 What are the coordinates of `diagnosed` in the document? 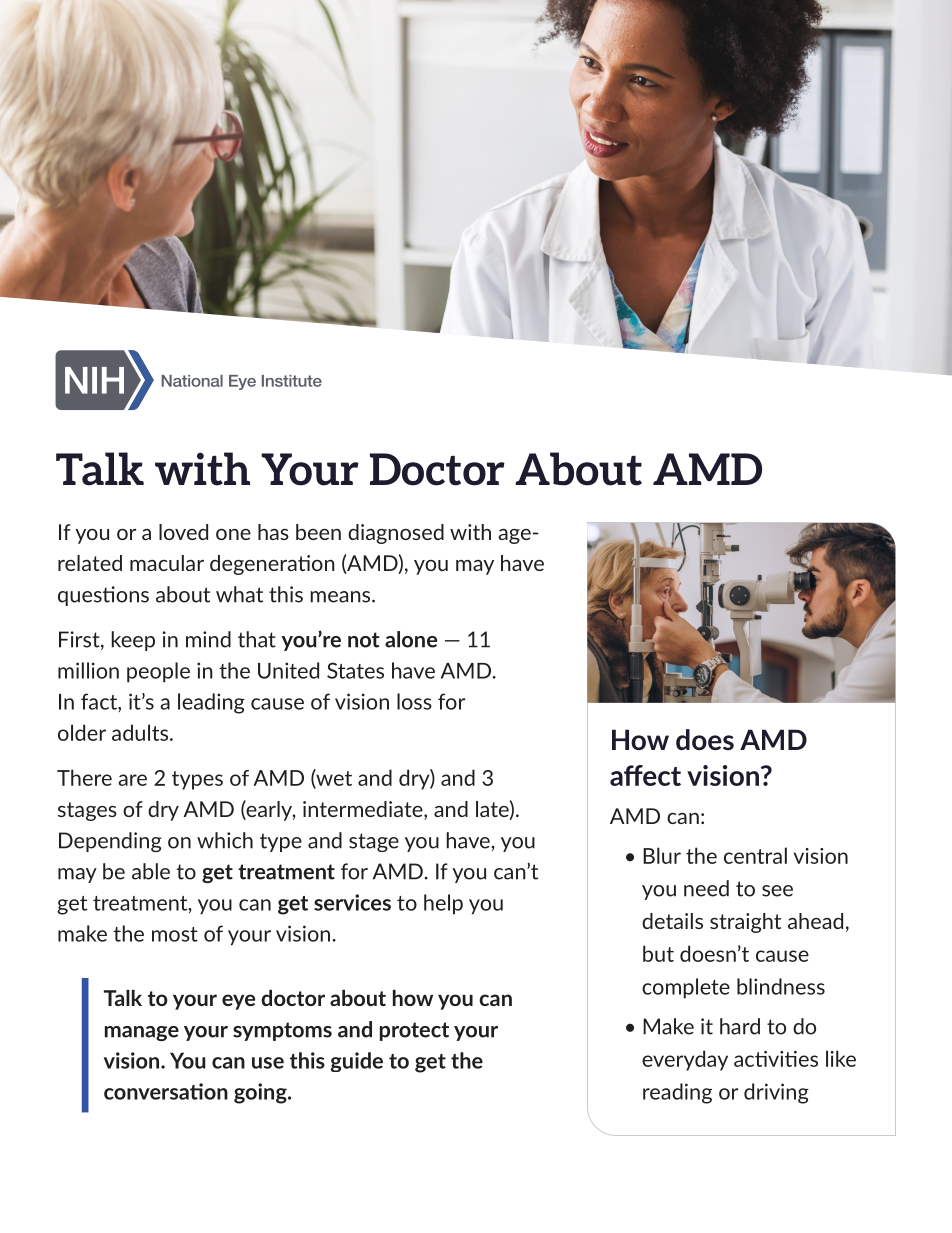 It's located at (396, 534).
